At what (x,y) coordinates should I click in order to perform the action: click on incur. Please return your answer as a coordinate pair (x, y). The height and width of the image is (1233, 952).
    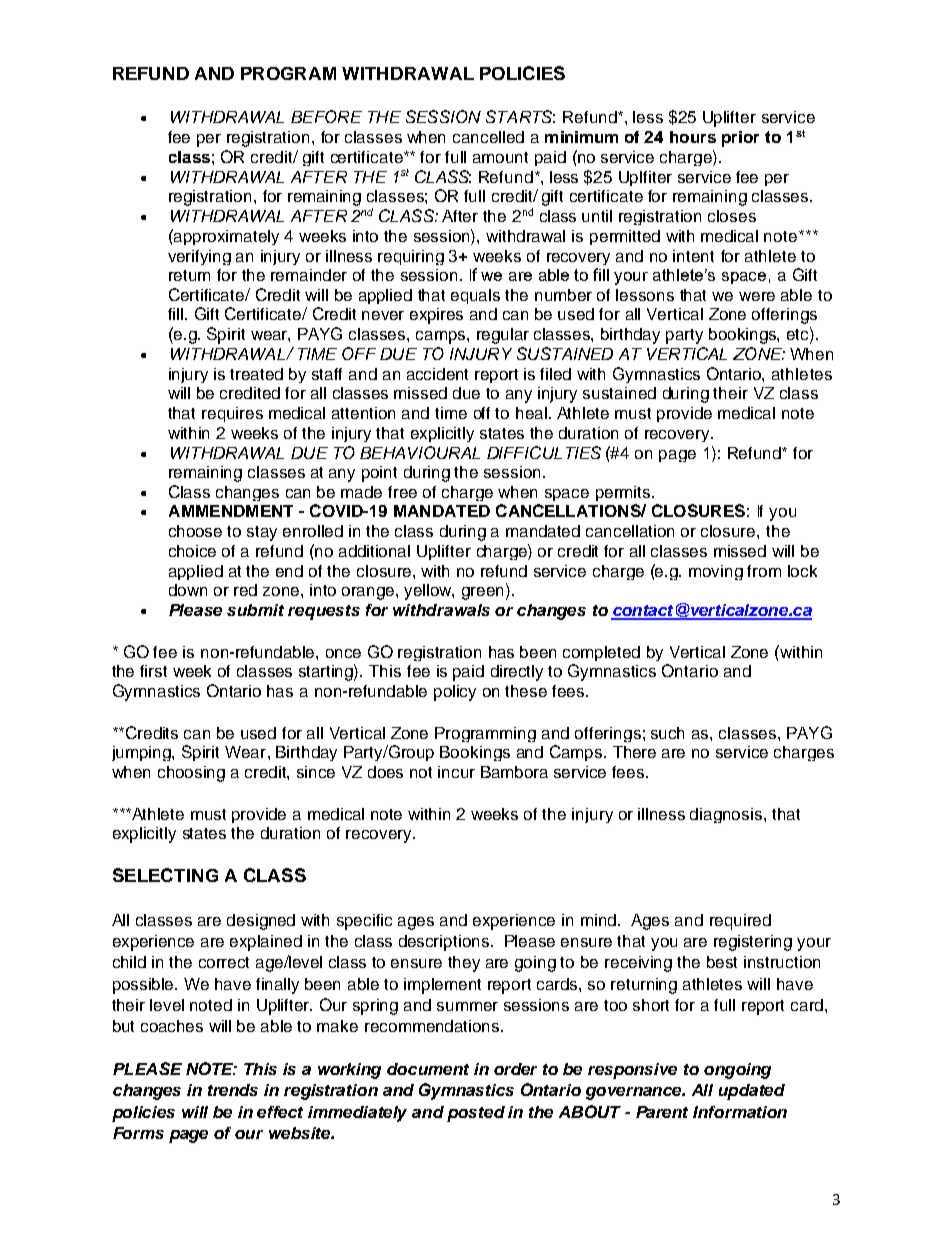
    Looking at the image, I should click on (456, 772).
